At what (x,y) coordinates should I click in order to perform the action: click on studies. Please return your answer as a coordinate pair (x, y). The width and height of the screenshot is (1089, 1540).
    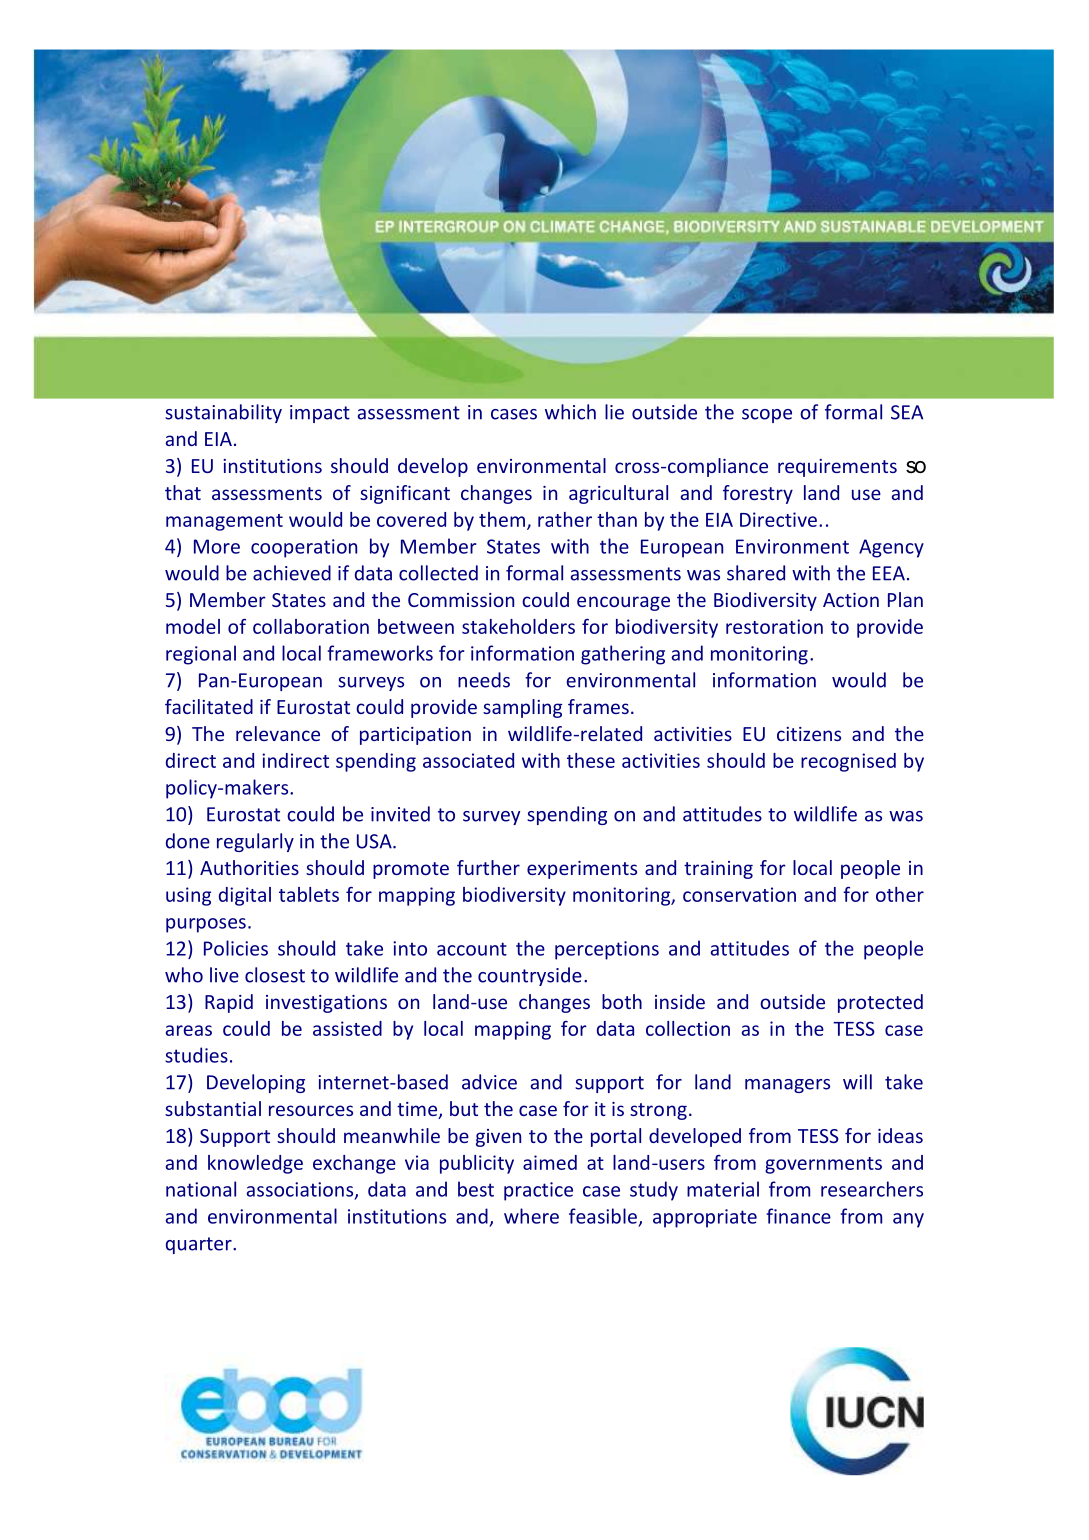
    Looking at the image, I should click on (196, 1055).
